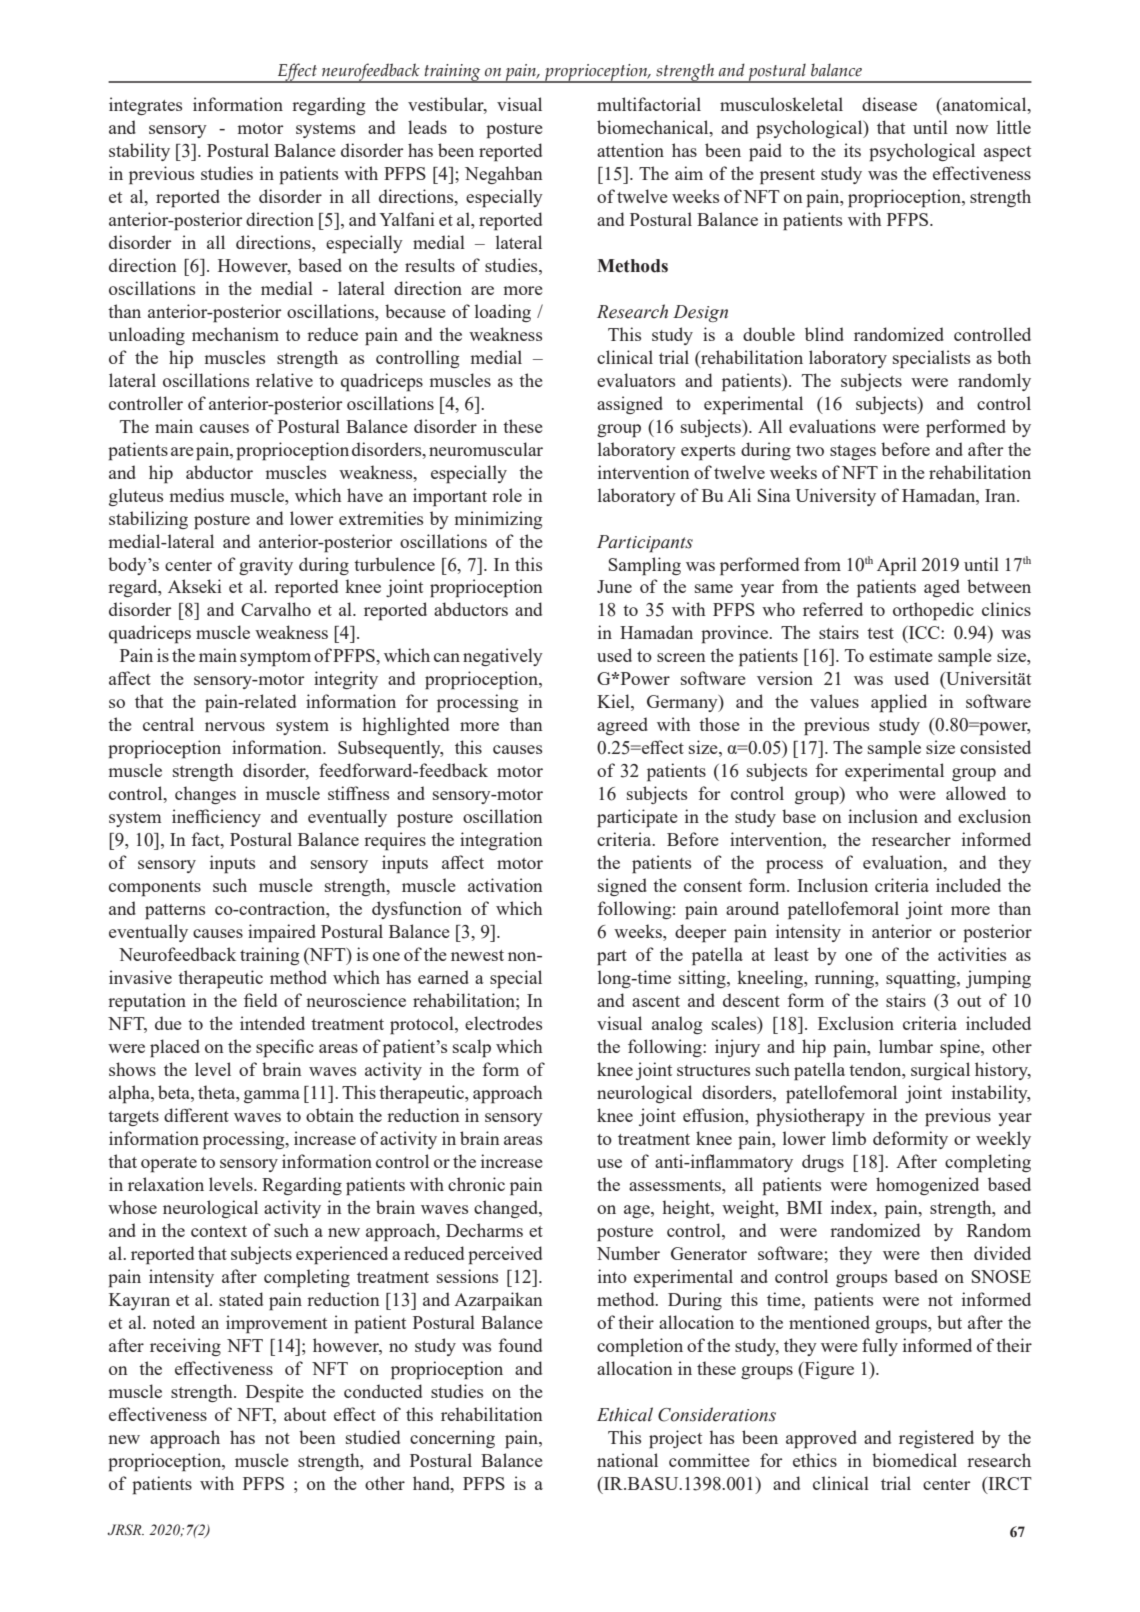 This screenshot has height=1612, width=1140. What do you see at coordinates (922, 979) in the screenshot?
I see `squatting` at bounding box center [922, 979].
